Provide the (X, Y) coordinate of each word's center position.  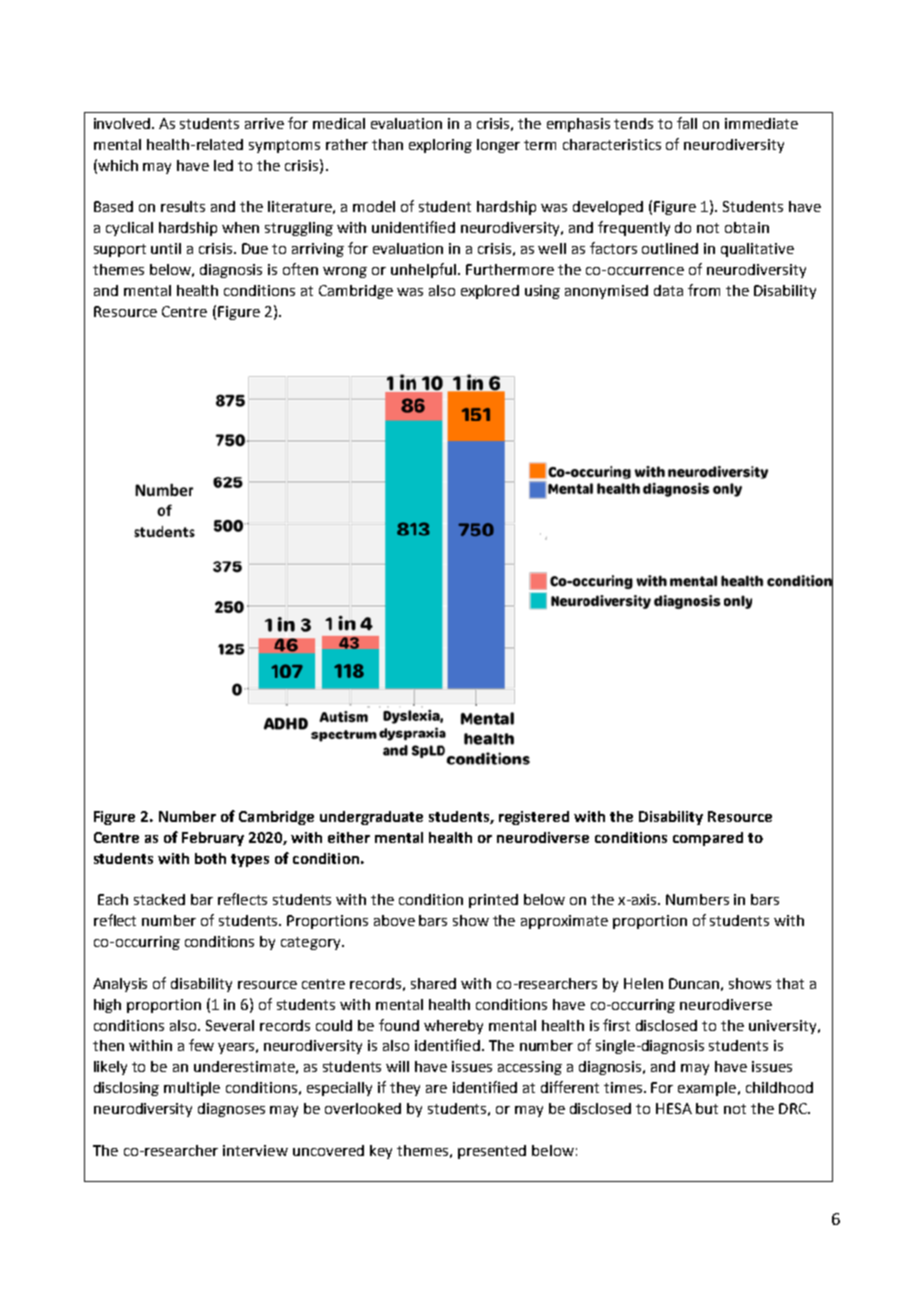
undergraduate (371, 818)
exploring (440, 146)
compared (708, 839)
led (223, 165)
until (166, 248)
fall (687, 123)
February (213, 839)
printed (493, 901)
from (704, 290)
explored (490, 292)
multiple (192, 1089)
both (210, 858)
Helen (643, 983)
